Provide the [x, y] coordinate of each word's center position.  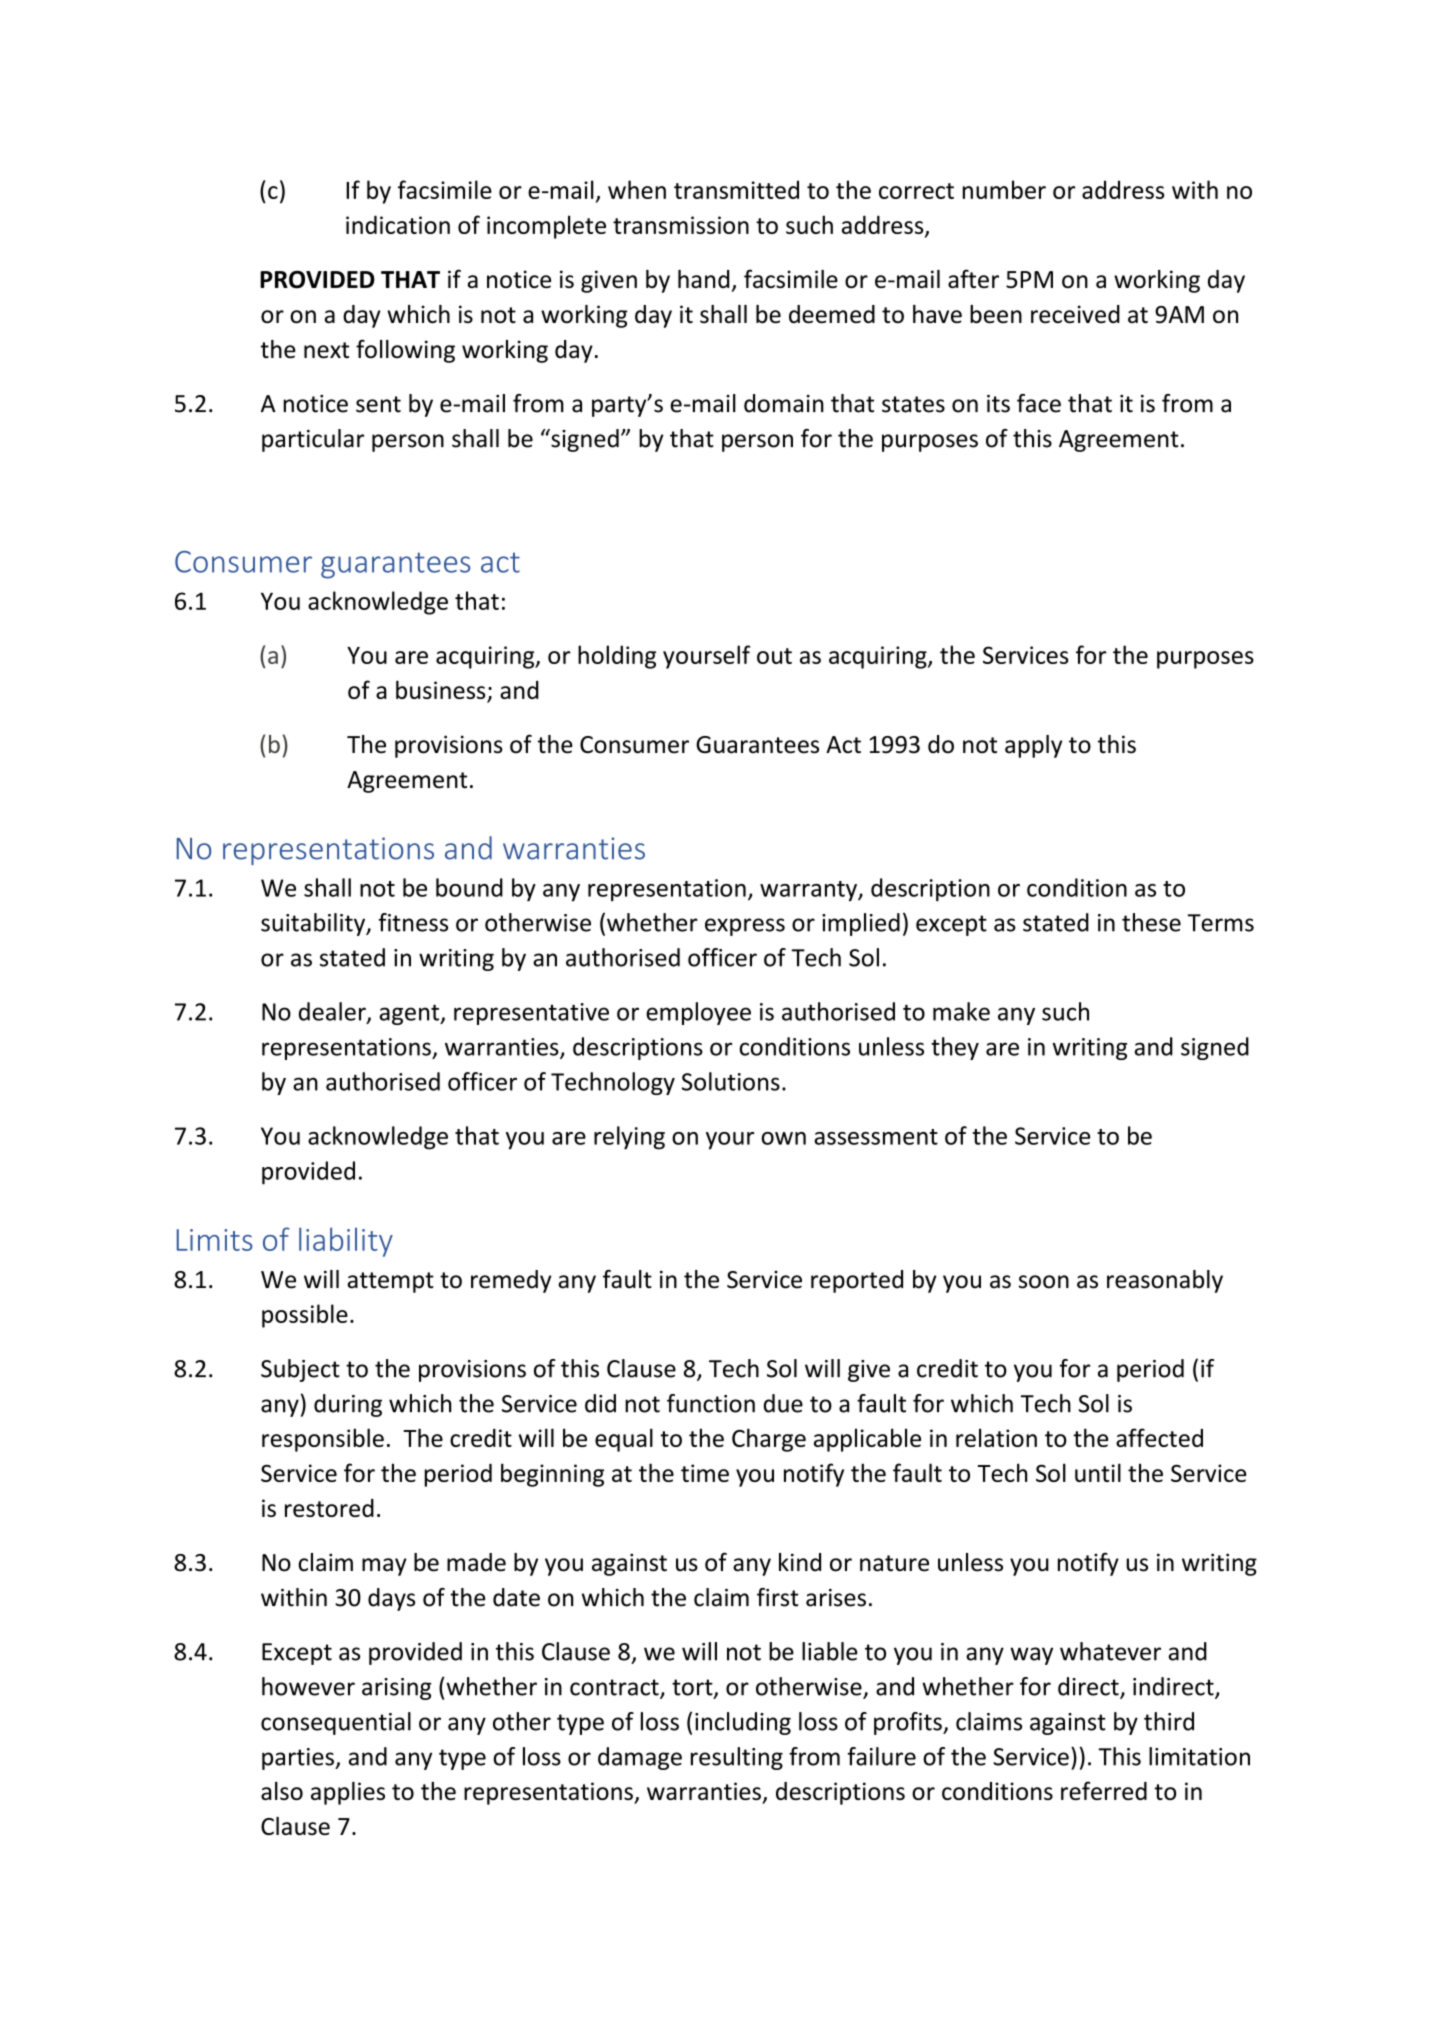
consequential [336, 1723]
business [442, 691]
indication [398, 224]
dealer [333, 1012]
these [1151, 922]
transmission [681, 225]
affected [1159, 1437]
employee [698, 1013]
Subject [300, 1370]
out [774, 656]
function [711, 1403]
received [1075, 314]
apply [1033, 746]
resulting [737, 1758]
